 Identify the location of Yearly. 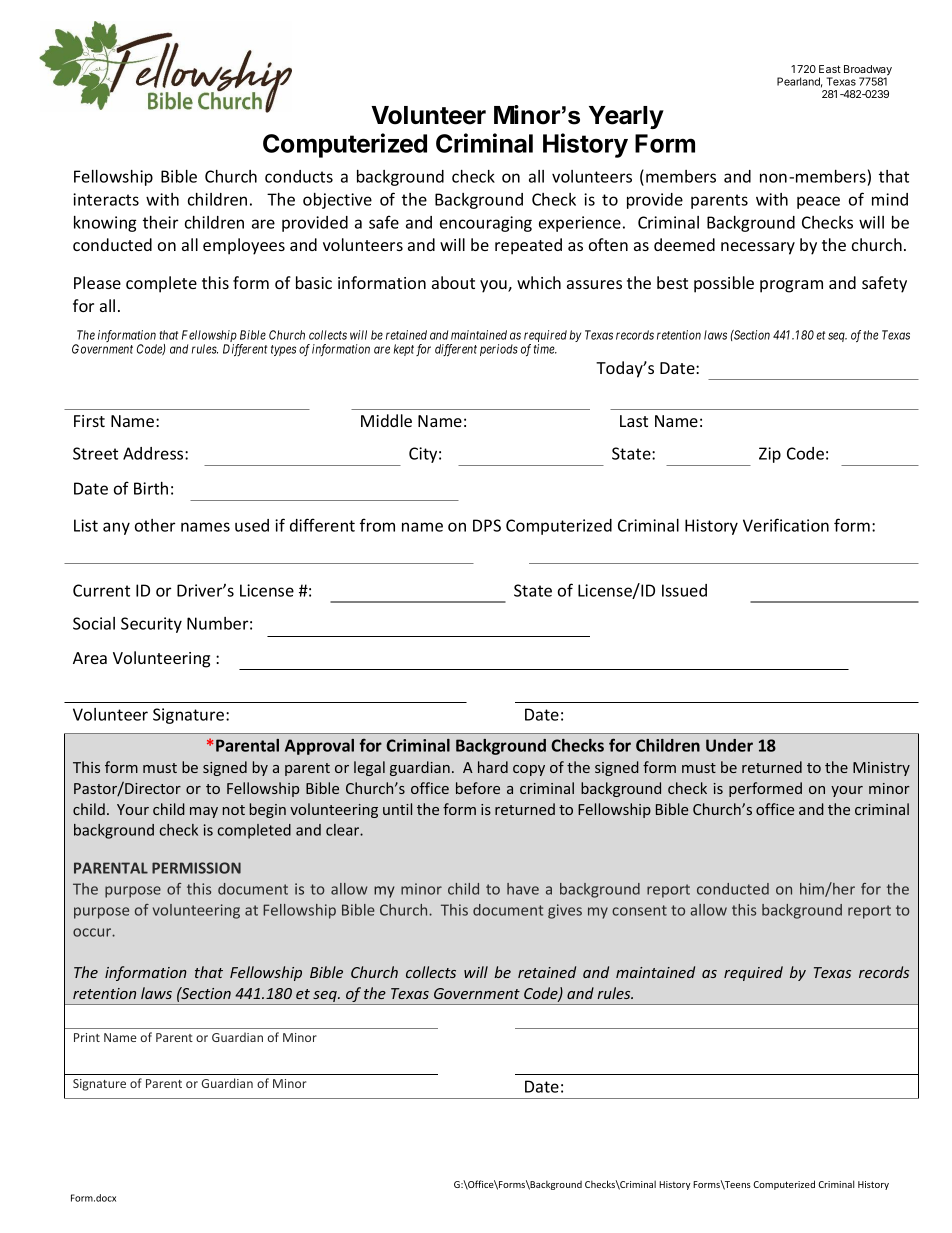
(626, 117).
